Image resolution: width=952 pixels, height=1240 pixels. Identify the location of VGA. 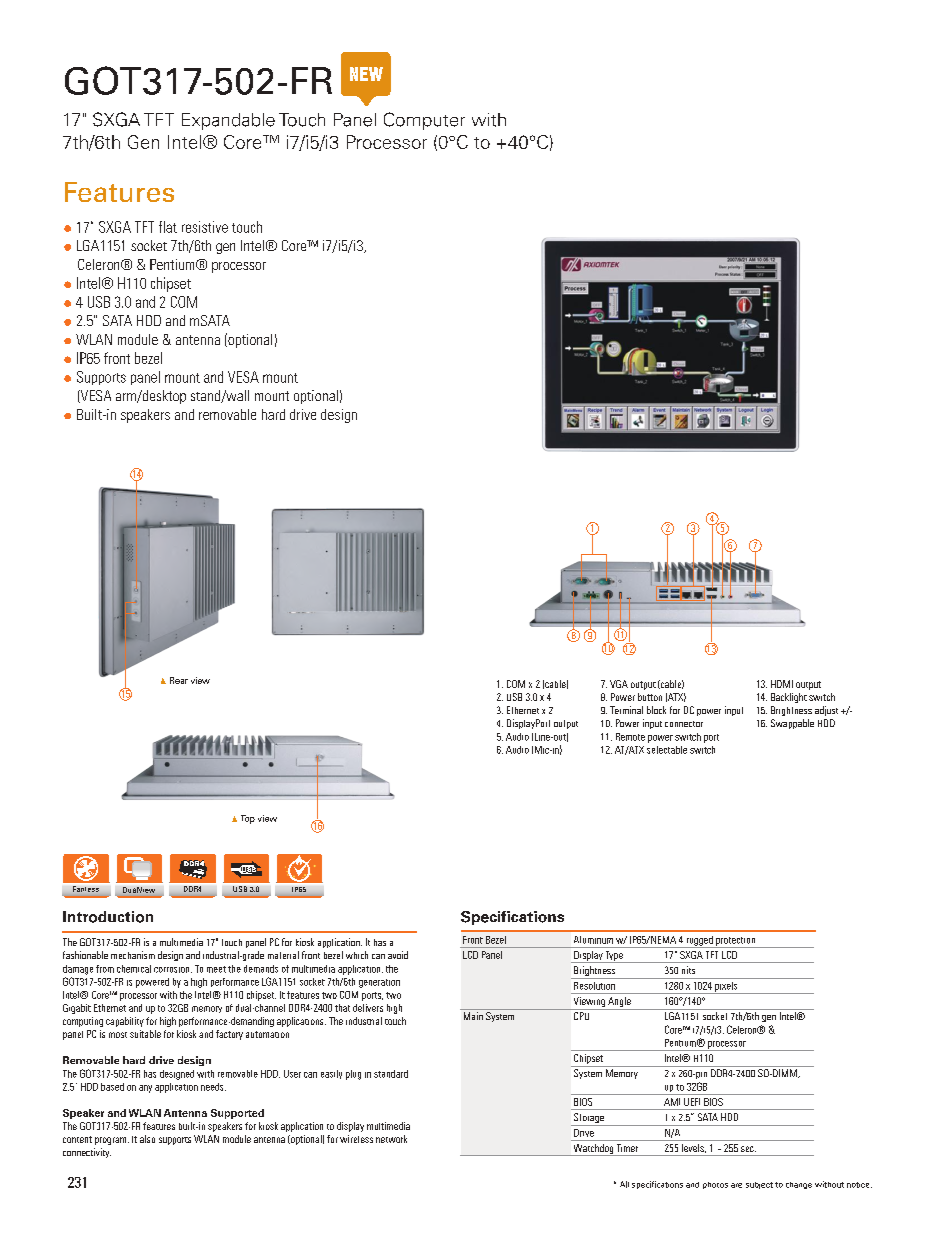
(619, 684).
